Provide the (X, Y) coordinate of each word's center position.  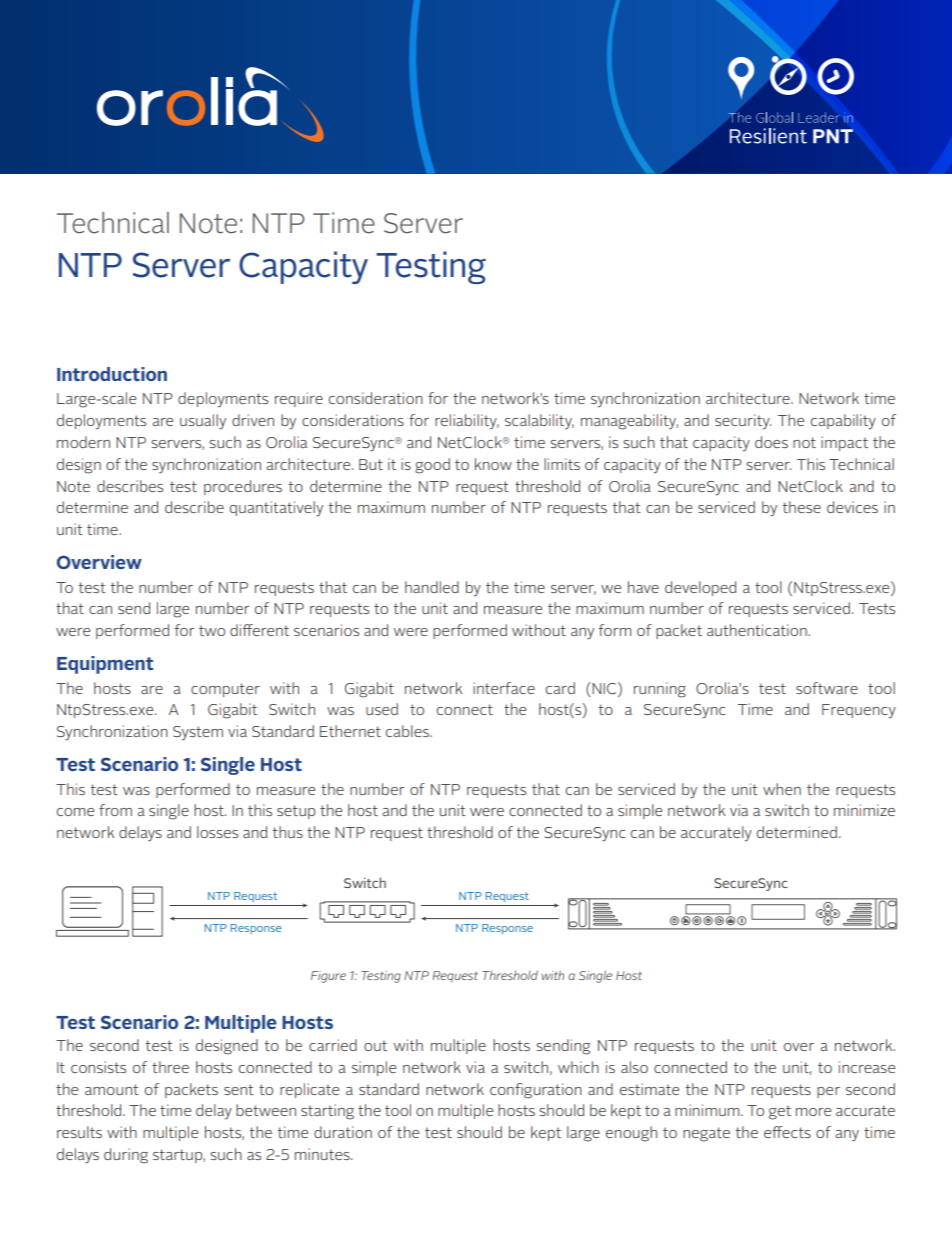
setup (296, 812)
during (126, 1156)
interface (504, 688)
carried (333, 1045)
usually (203, 422)
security (743, 422)
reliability (467, 422)
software (827, 688)
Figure (328, 977)
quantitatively (276, 509)
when (782, 789)
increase (867, 1067)
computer (225, 690)
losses (217, 832)
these (801, 507)
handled (432, 587)
